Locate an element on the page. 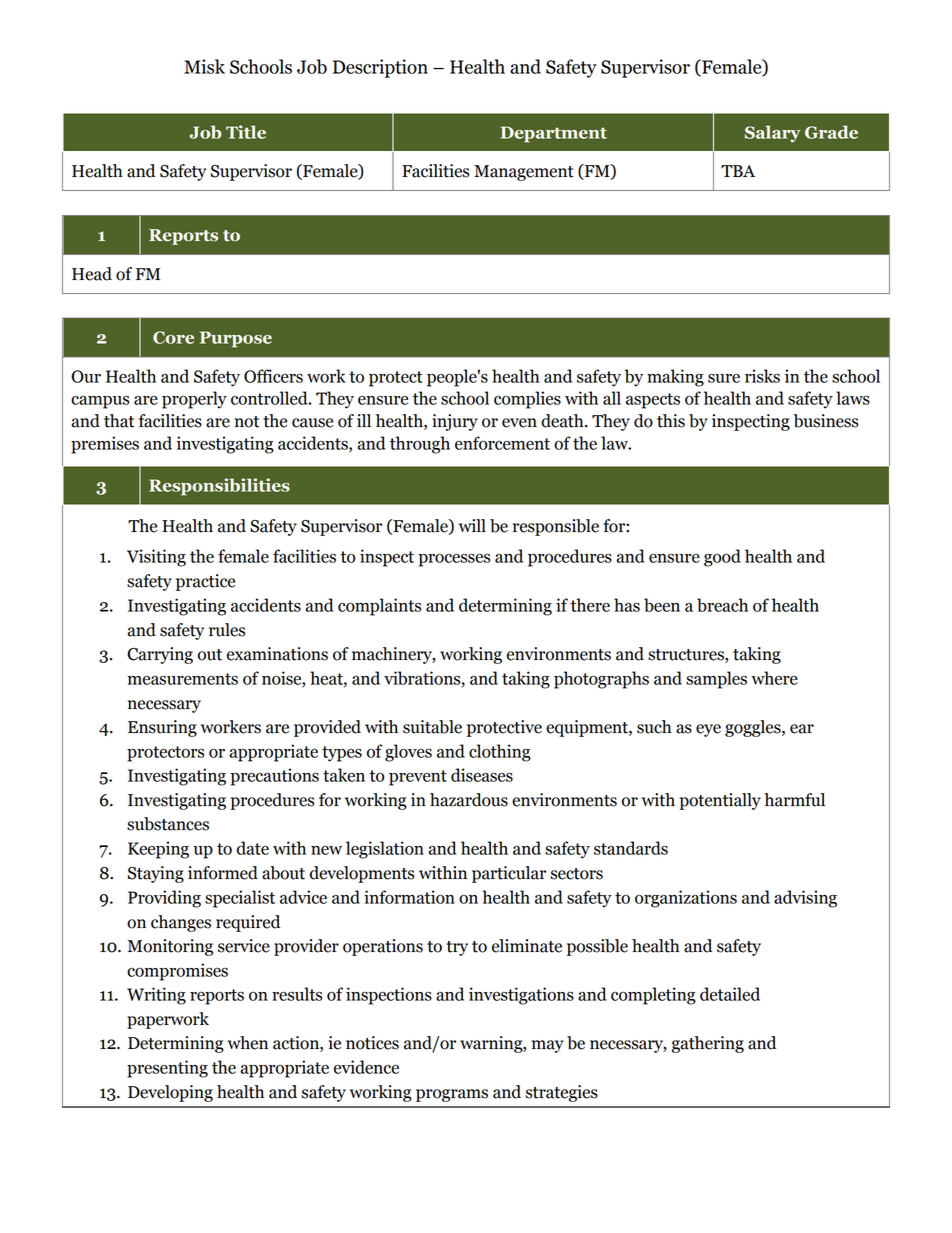  Department is located at coordinates (553, 134).
